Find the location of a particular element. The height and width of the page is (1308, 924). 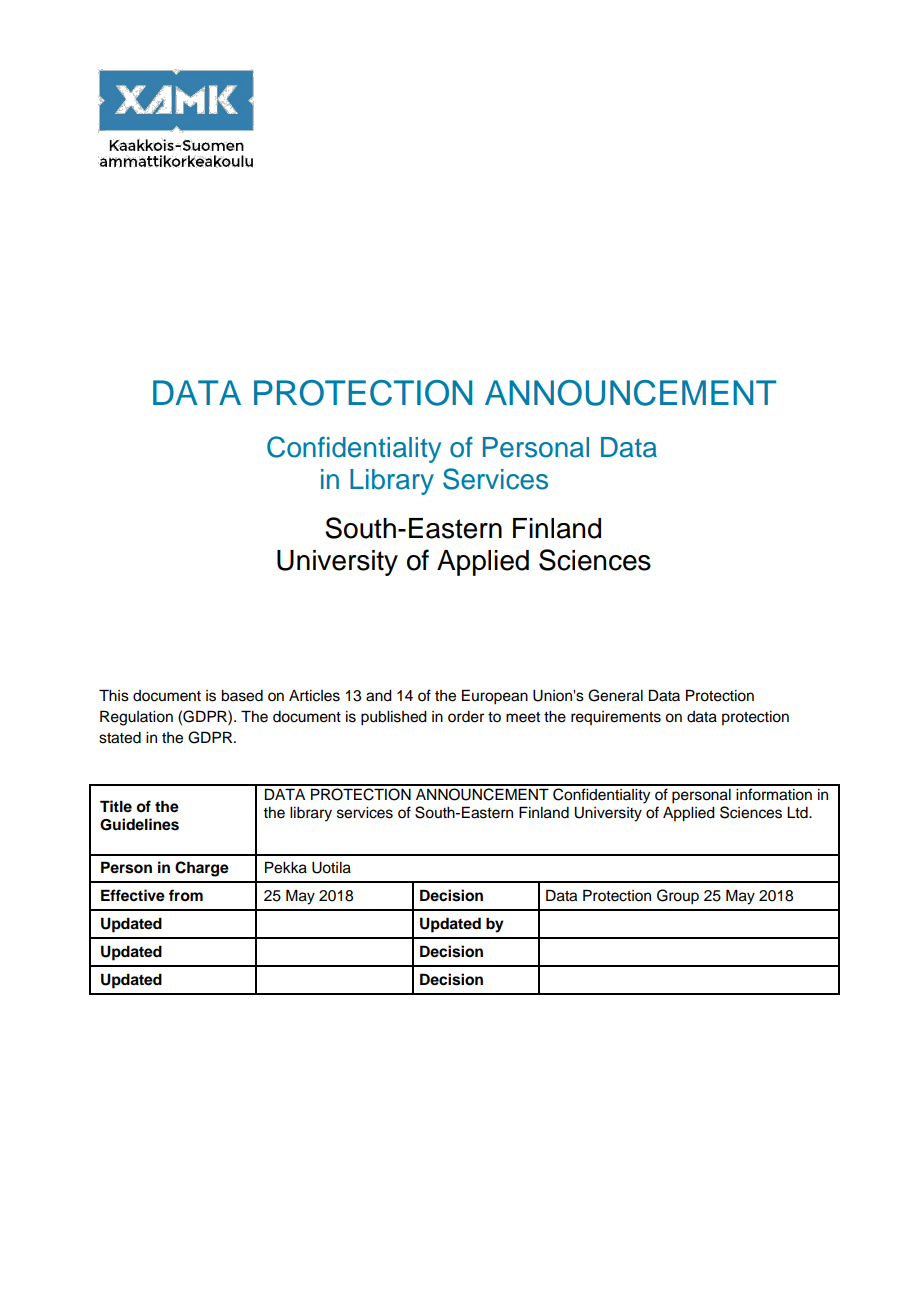

based is located at coordinates (242, 696).
